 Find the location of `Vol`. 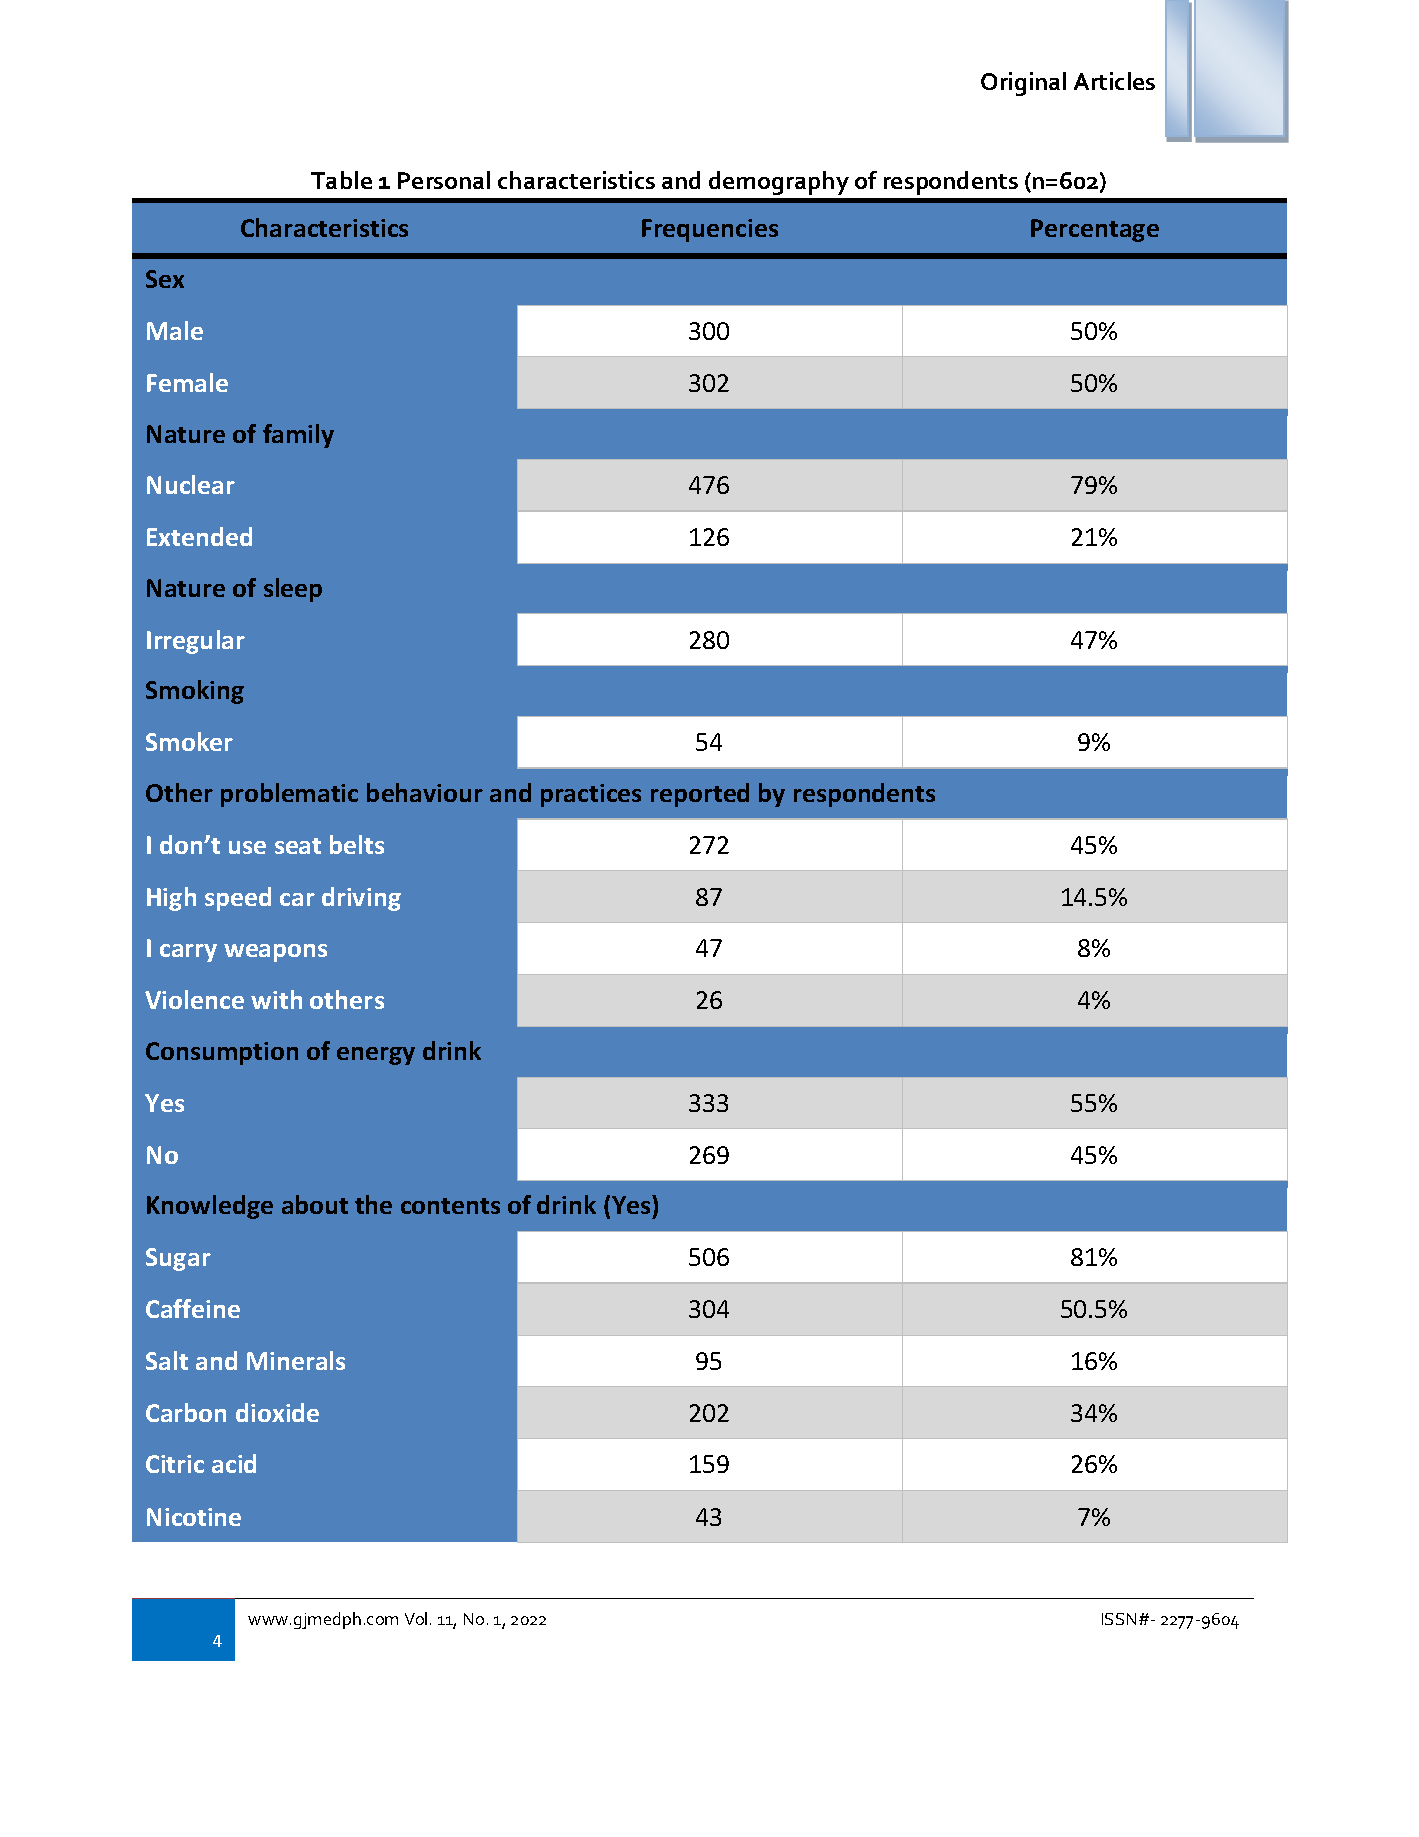

Vol is located at coordinates (416, 1618).
